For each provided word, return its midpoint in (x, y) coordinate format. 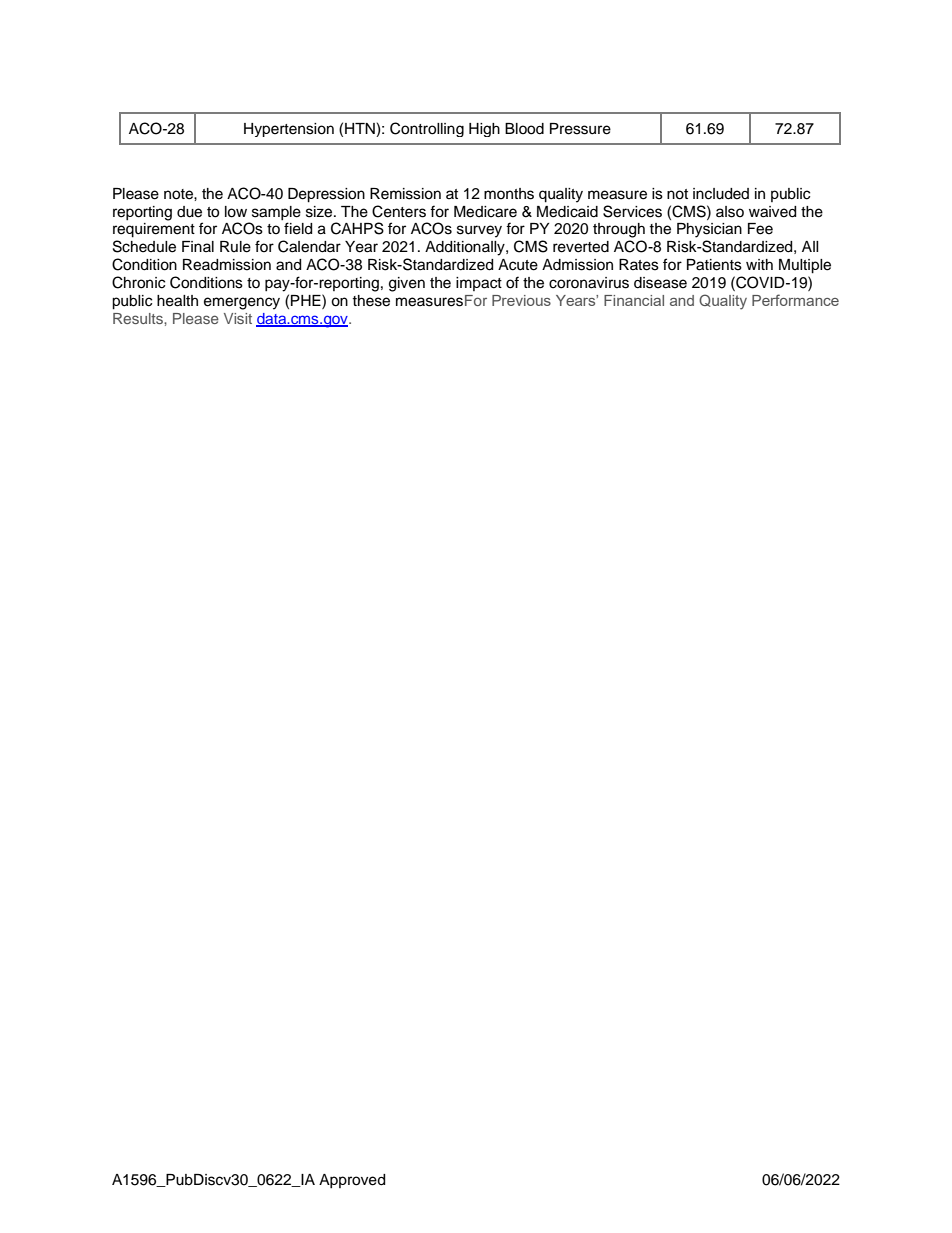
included (721, 194)
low (236, 212)
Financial (634, 300)
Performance (795, 300)
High (484, 130)
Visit (238, 318)
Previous (521, 300)
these (371, 301)
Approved (352, 1181)
